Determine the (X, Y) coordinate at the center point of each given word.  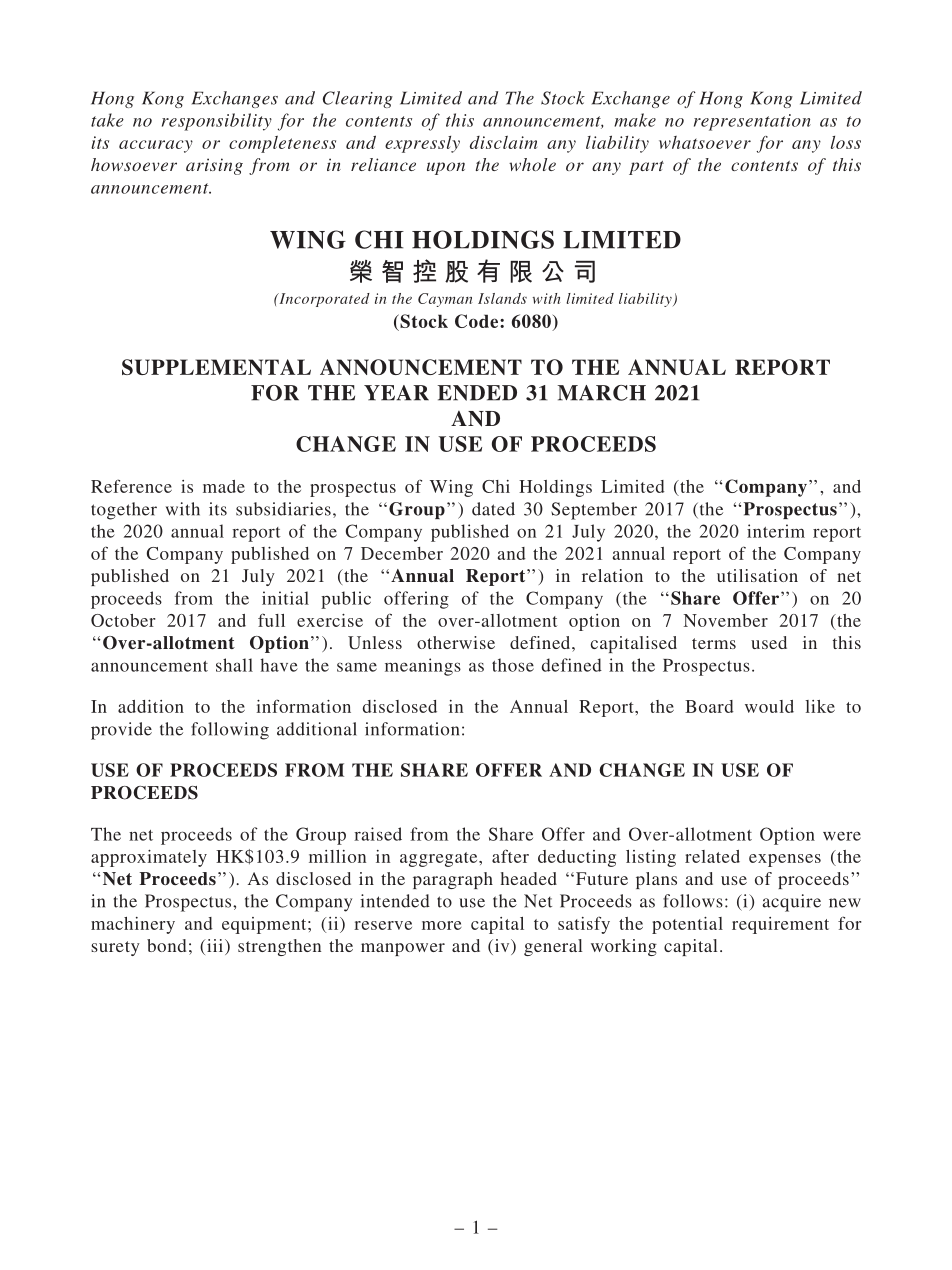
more (442, 925)
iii (215, 945)
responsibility (217, 122)
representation (752, 122)
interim (776, 531)
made (224, 486)
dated (493, 509)
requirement (780, 925)
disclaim (503, 142)
